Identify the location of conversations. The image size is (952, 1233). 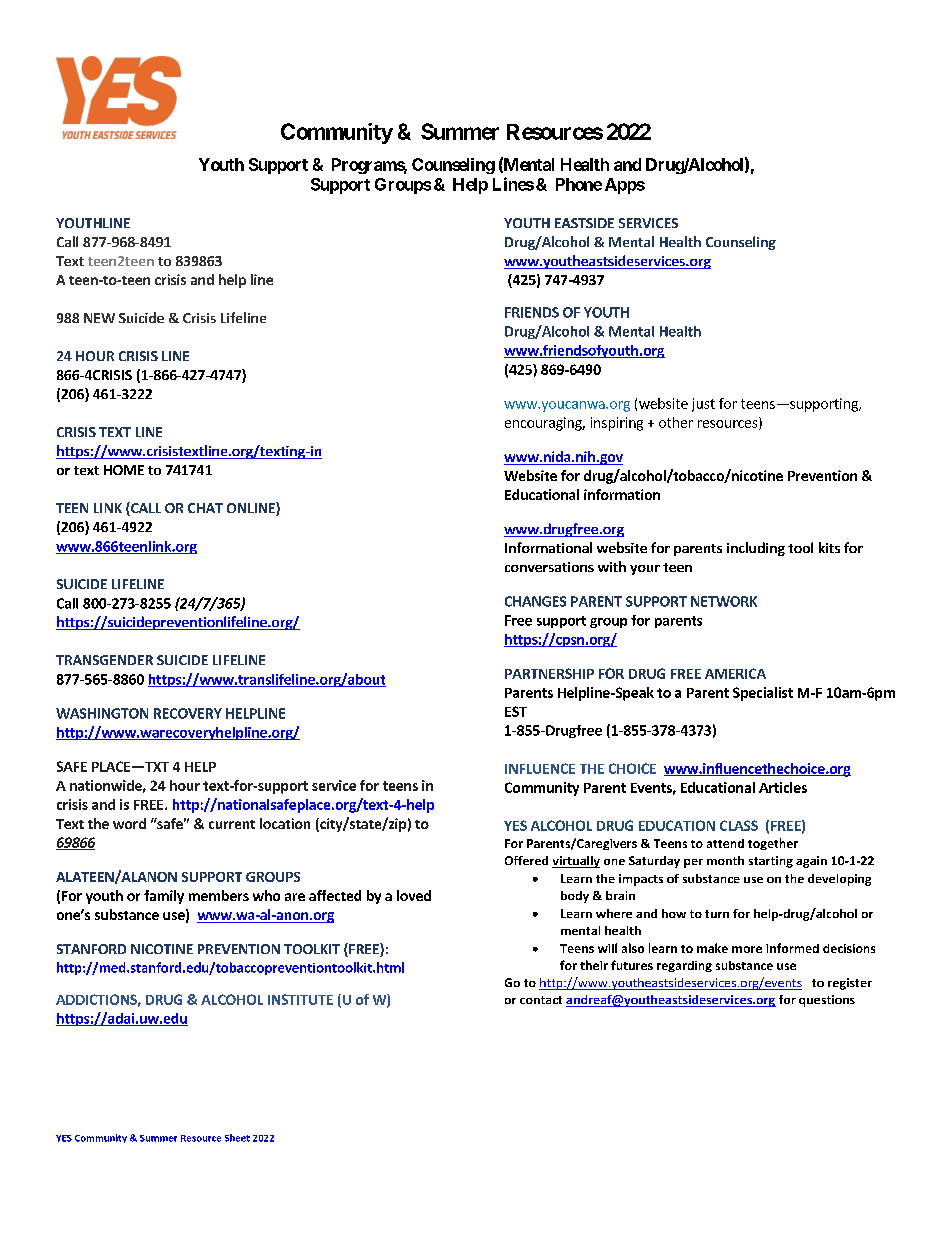
(549, 567).
